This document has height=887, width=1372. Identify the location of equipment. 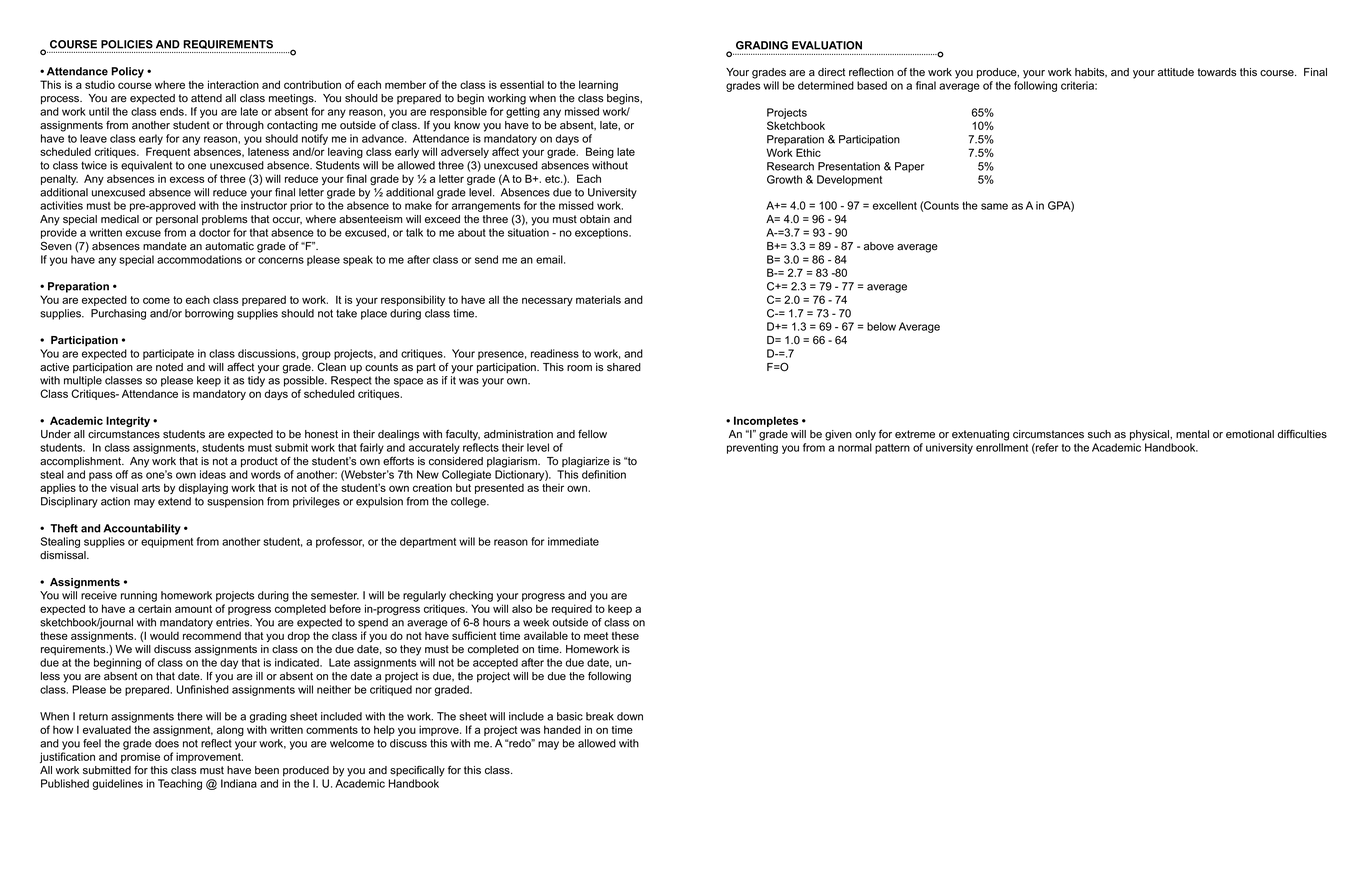
(167, 542).
